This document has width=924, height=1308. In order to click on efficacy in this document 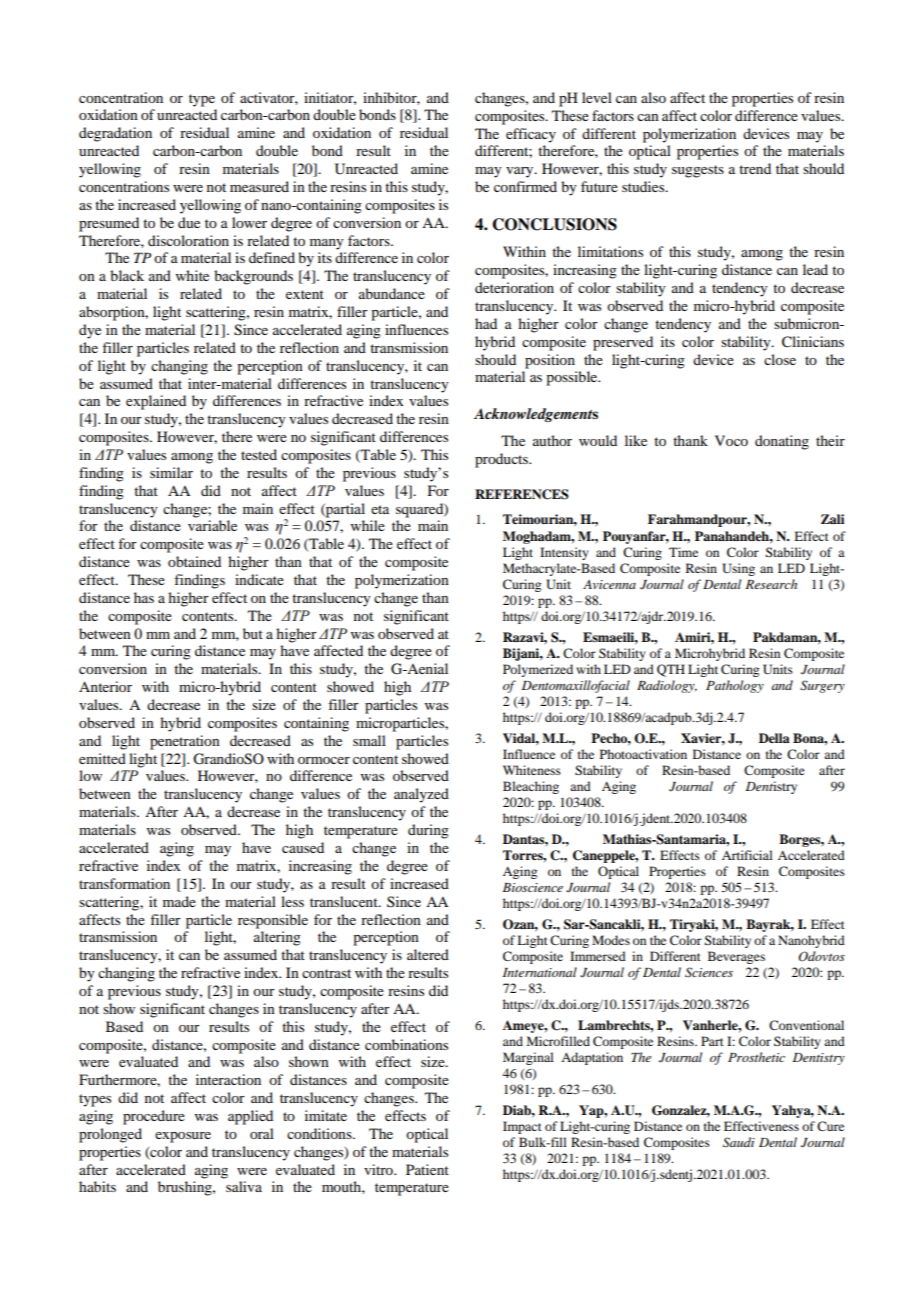, I will do `click(531, 135)`.
